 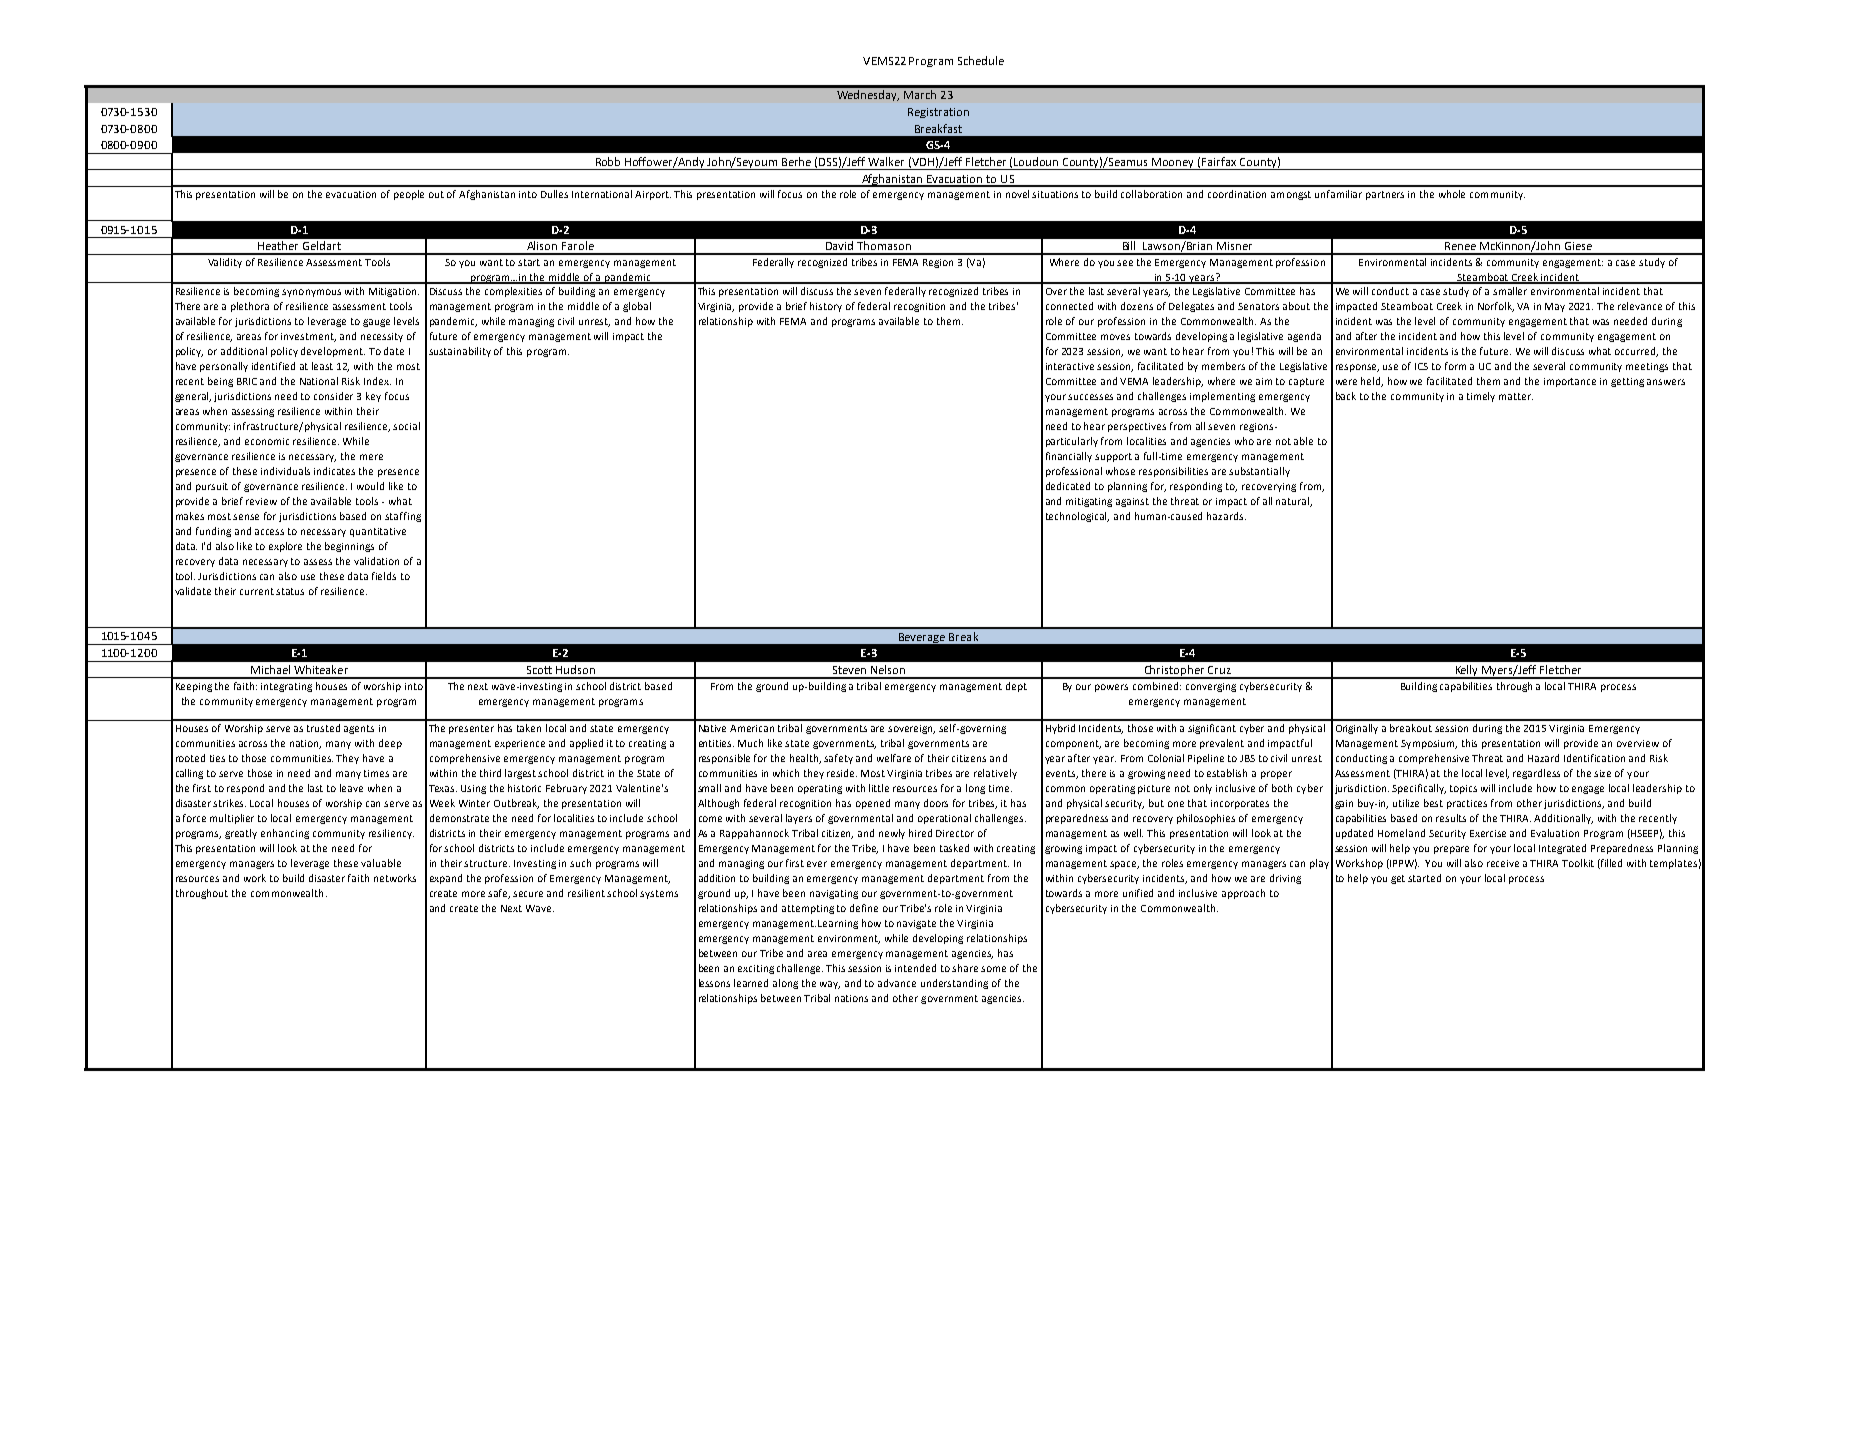 I want to click on powers, so click(x=1111, y=688).
